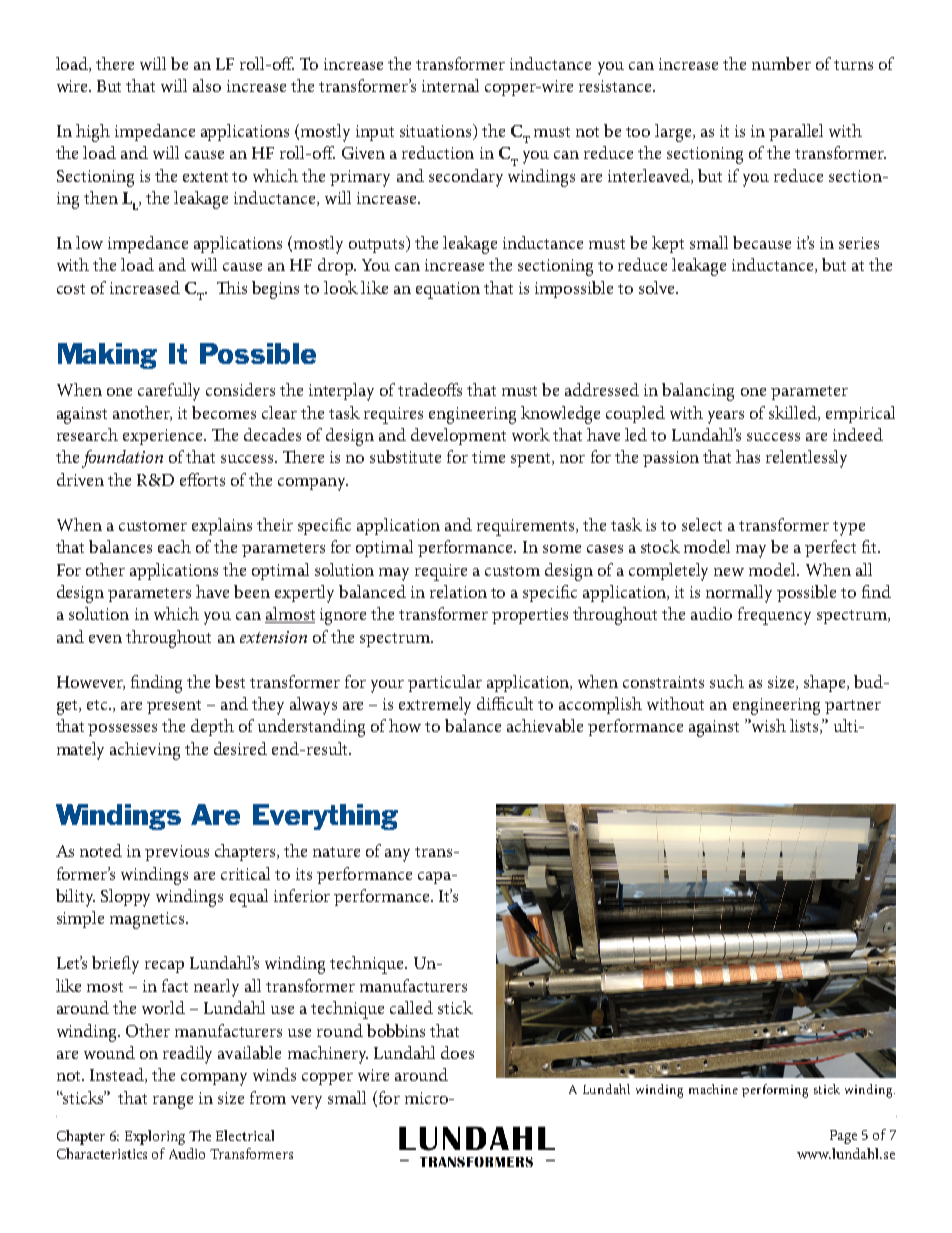  Describe the element at coordinates (458, 436) in the page. I see `development` at that location.
